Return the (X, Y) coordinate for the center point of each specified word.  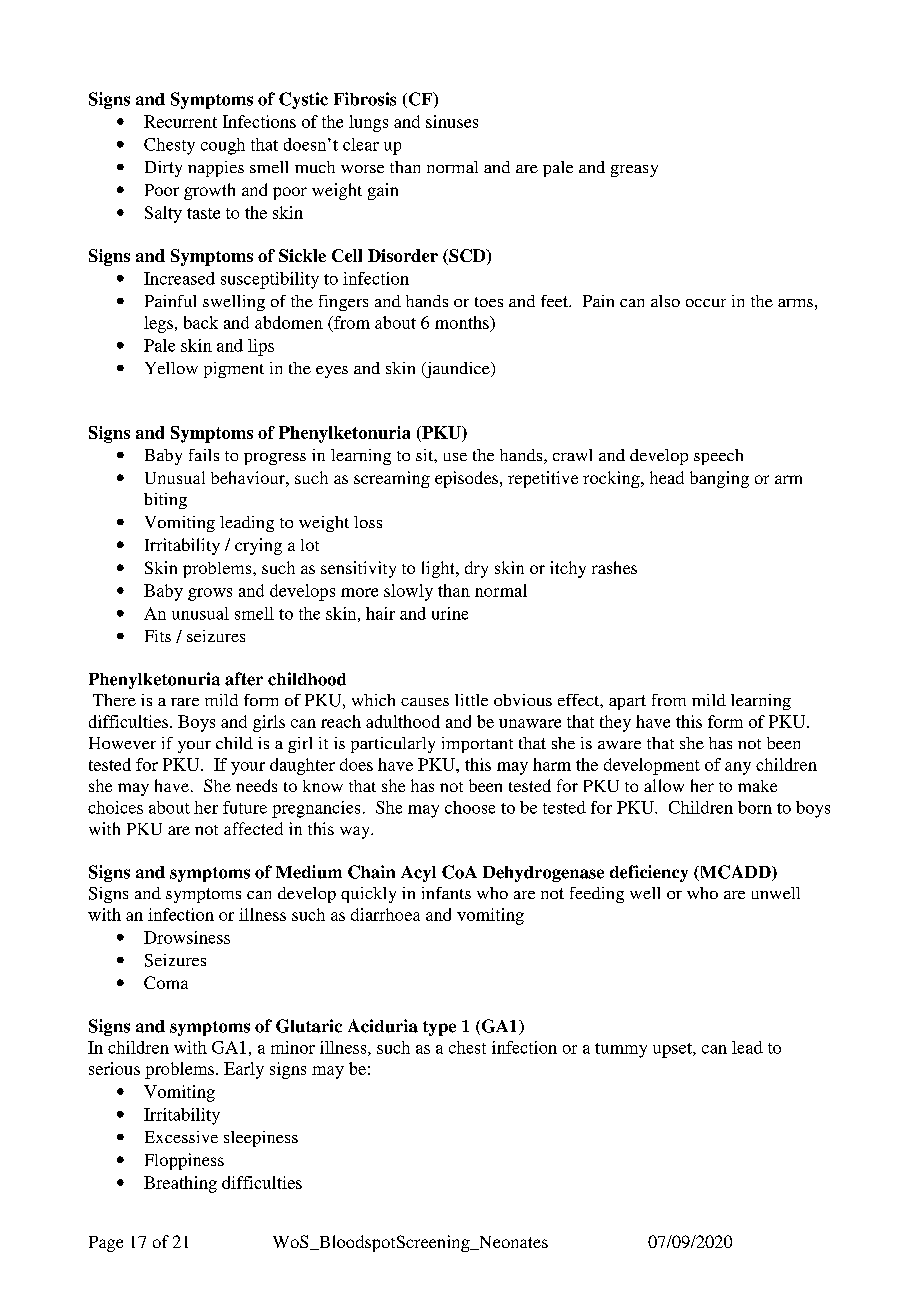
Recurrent (180, 121)
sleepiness (261, 1139)
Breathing (180, 1184)
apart (627, 702)
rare (185, 702)
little (471, 700)
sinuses (452, 121)
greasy (634, 171)
